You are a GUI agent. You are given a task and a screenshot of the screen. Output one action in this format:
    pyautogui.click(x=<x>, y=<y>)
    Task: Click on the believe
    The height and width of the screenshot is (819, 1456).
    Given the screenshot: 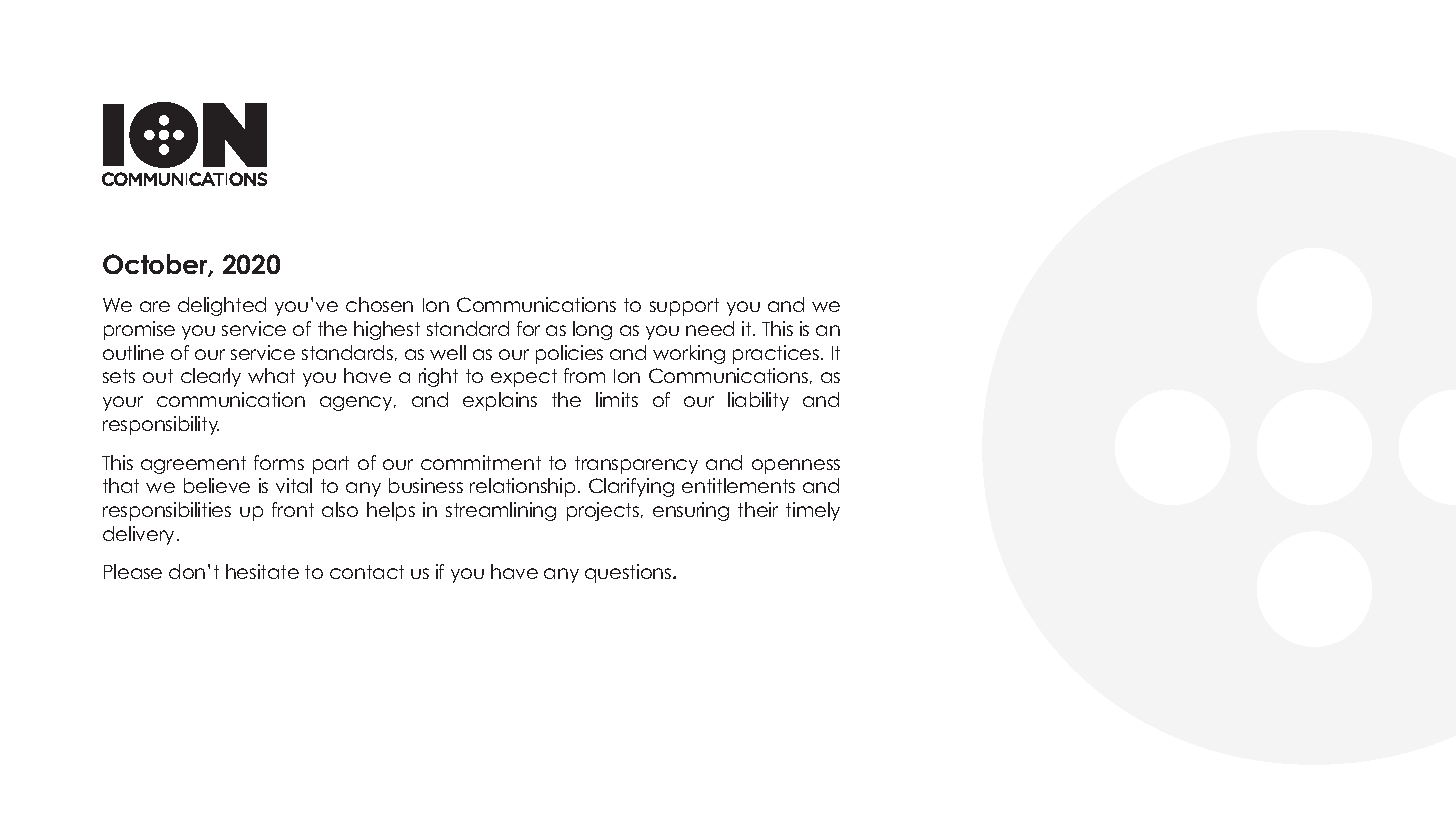 What is the action you would take?
    pyautogui.click(x=217, y=485)
